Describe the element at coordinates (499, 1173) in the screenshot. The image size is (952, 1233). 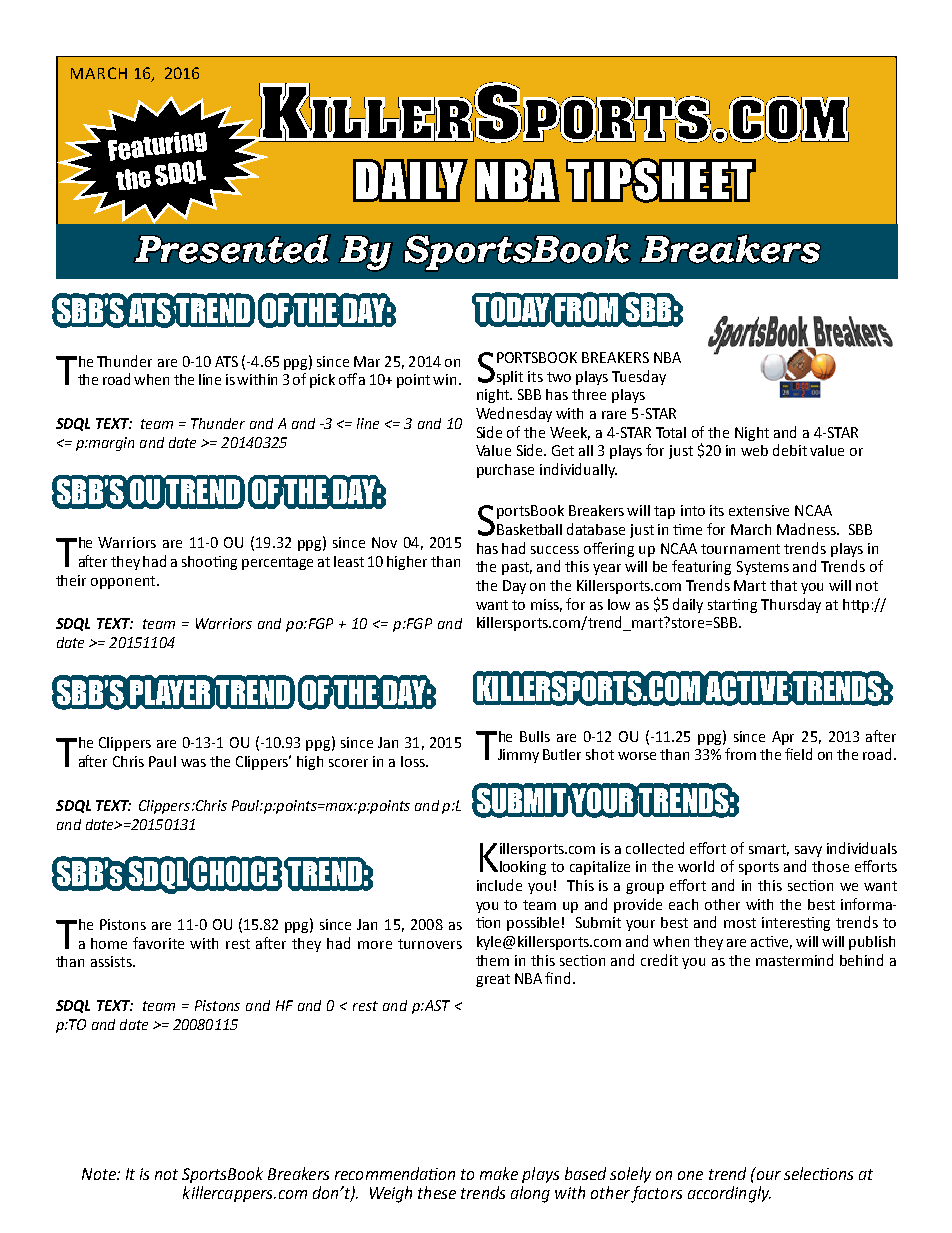
I see `make` at that location.
